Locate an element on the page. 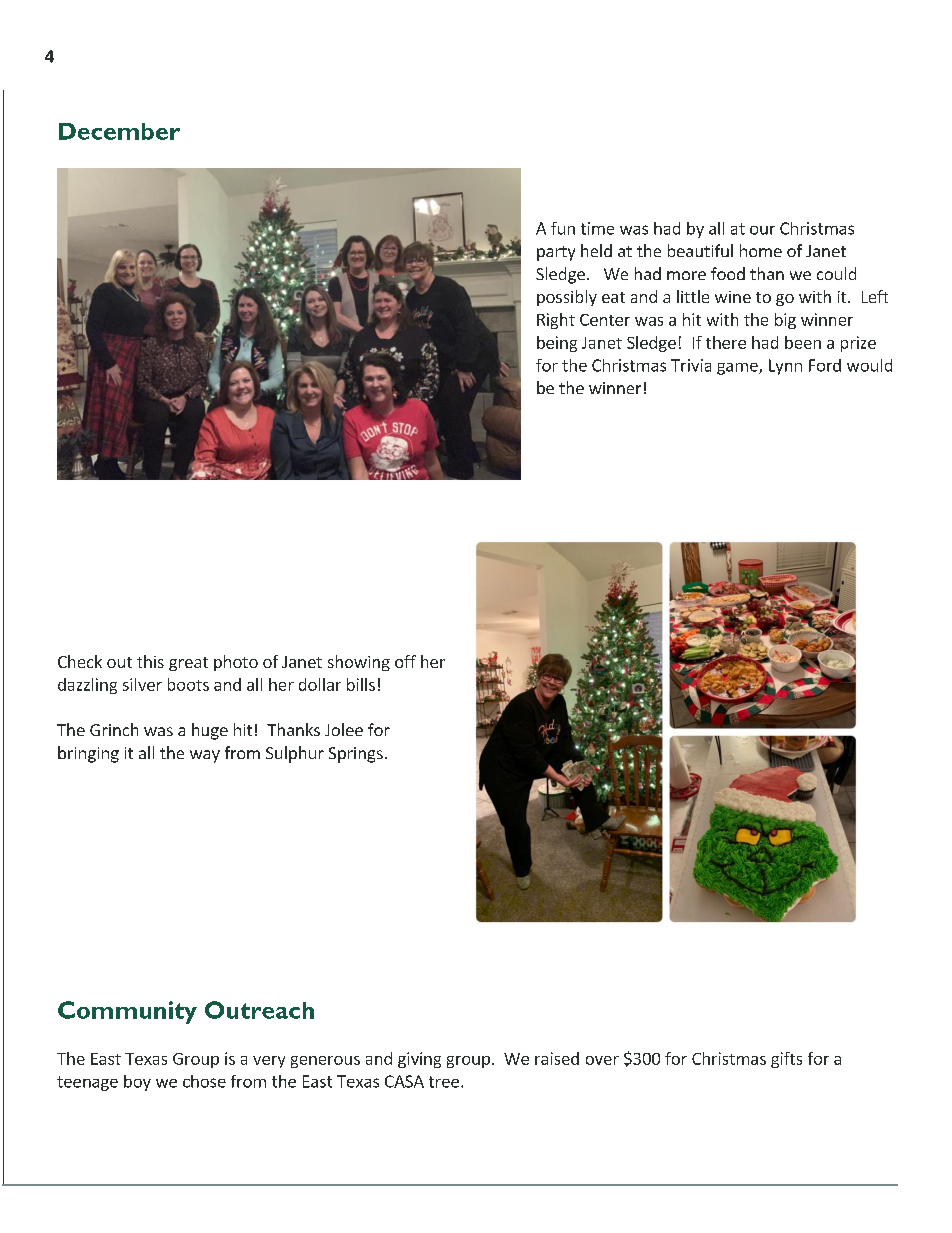 Image resolution: width=952 pixels, height=1233 pixels. tree is located at coordinates (444, 1082).
